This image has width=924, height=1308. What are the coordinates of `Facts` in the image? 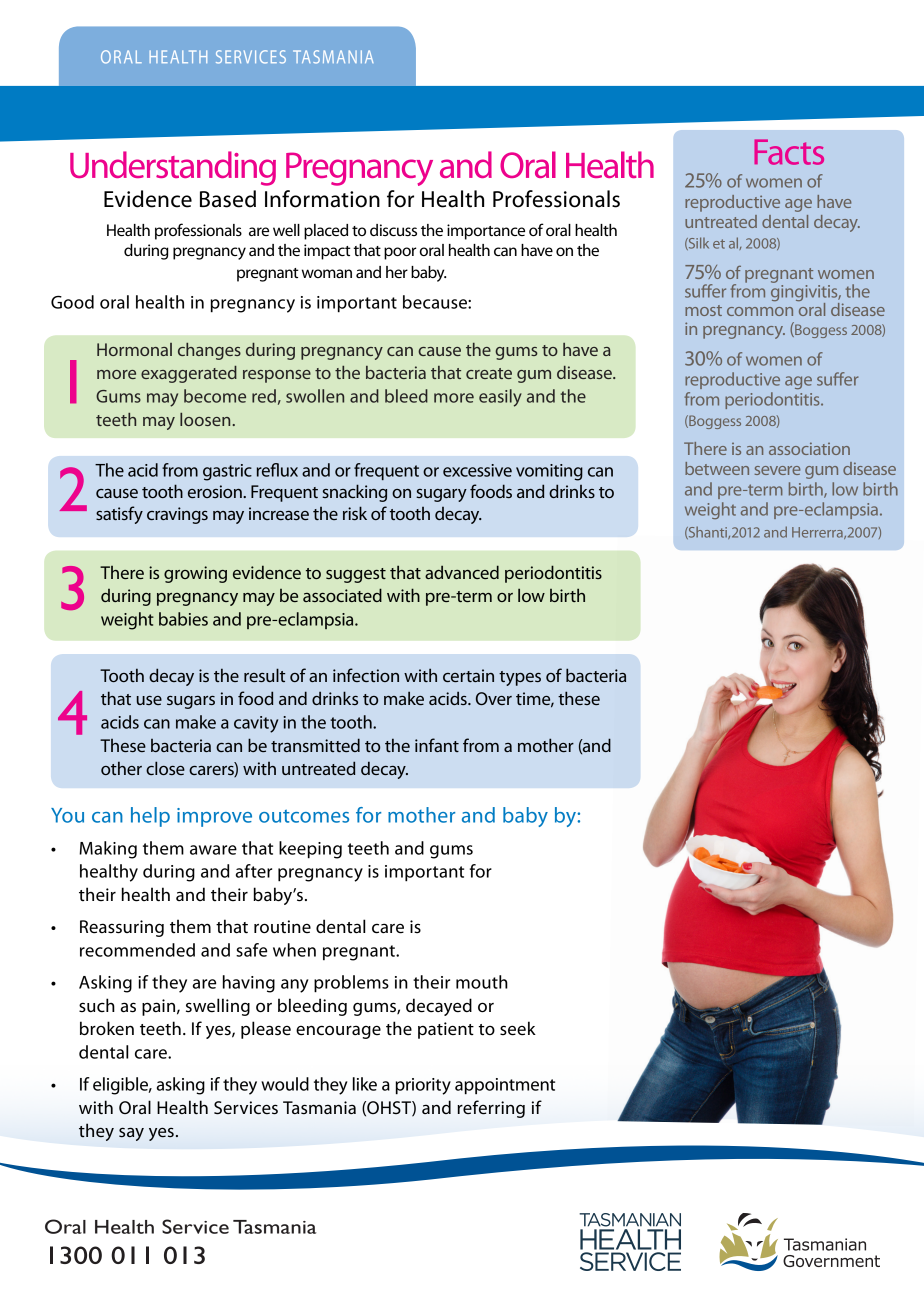 It's located at (789, 152).
